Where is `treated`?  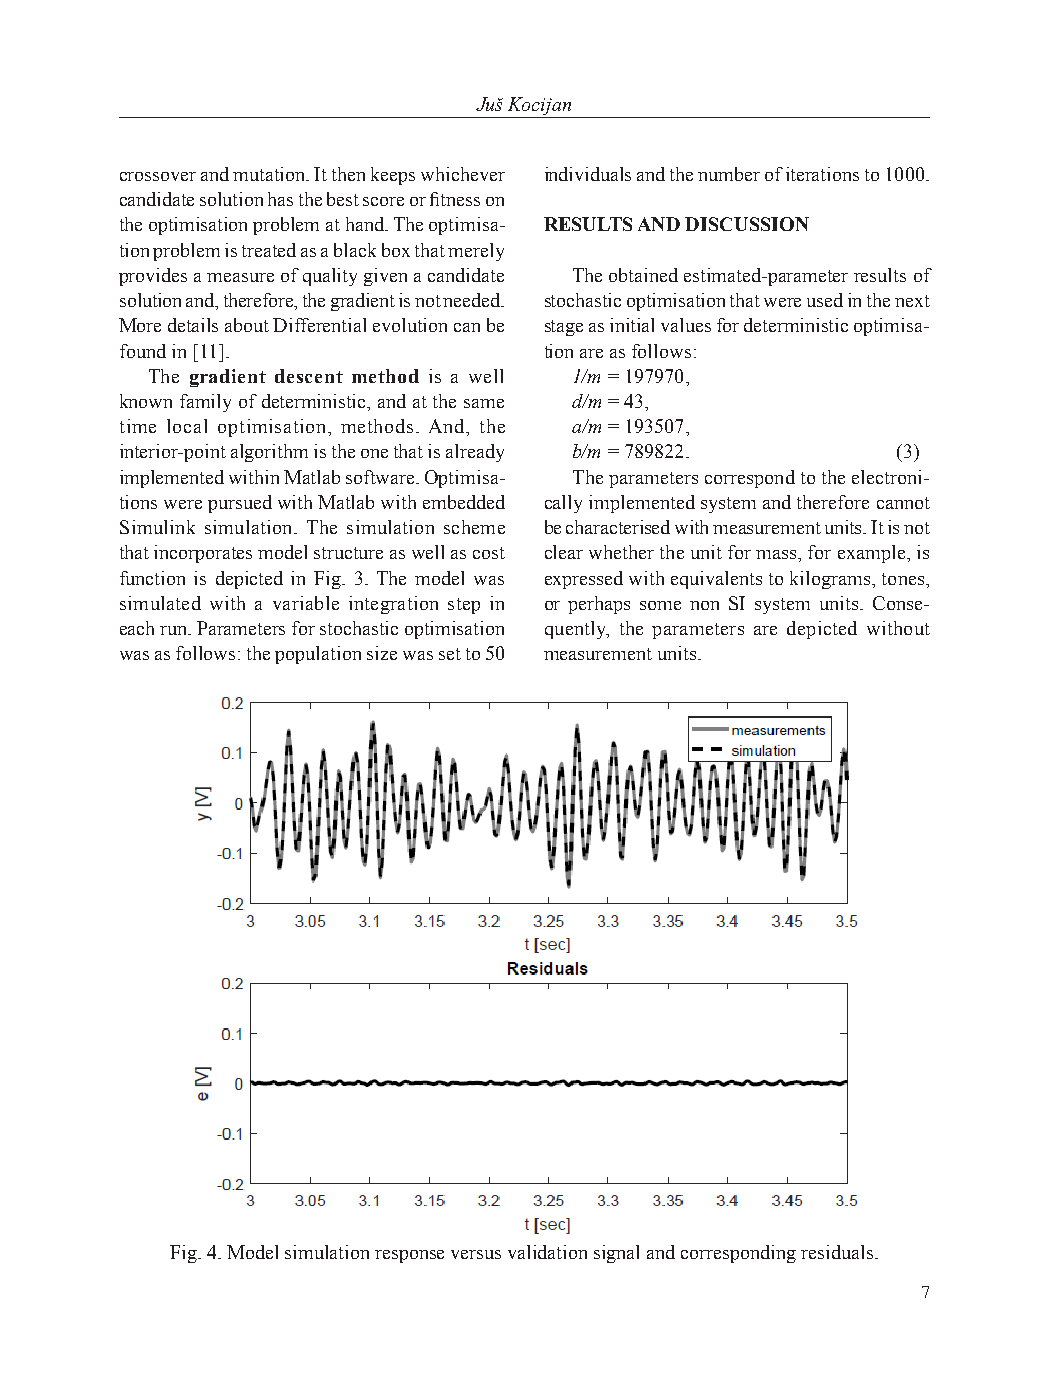
treated is located at coordinates (269, 250).
